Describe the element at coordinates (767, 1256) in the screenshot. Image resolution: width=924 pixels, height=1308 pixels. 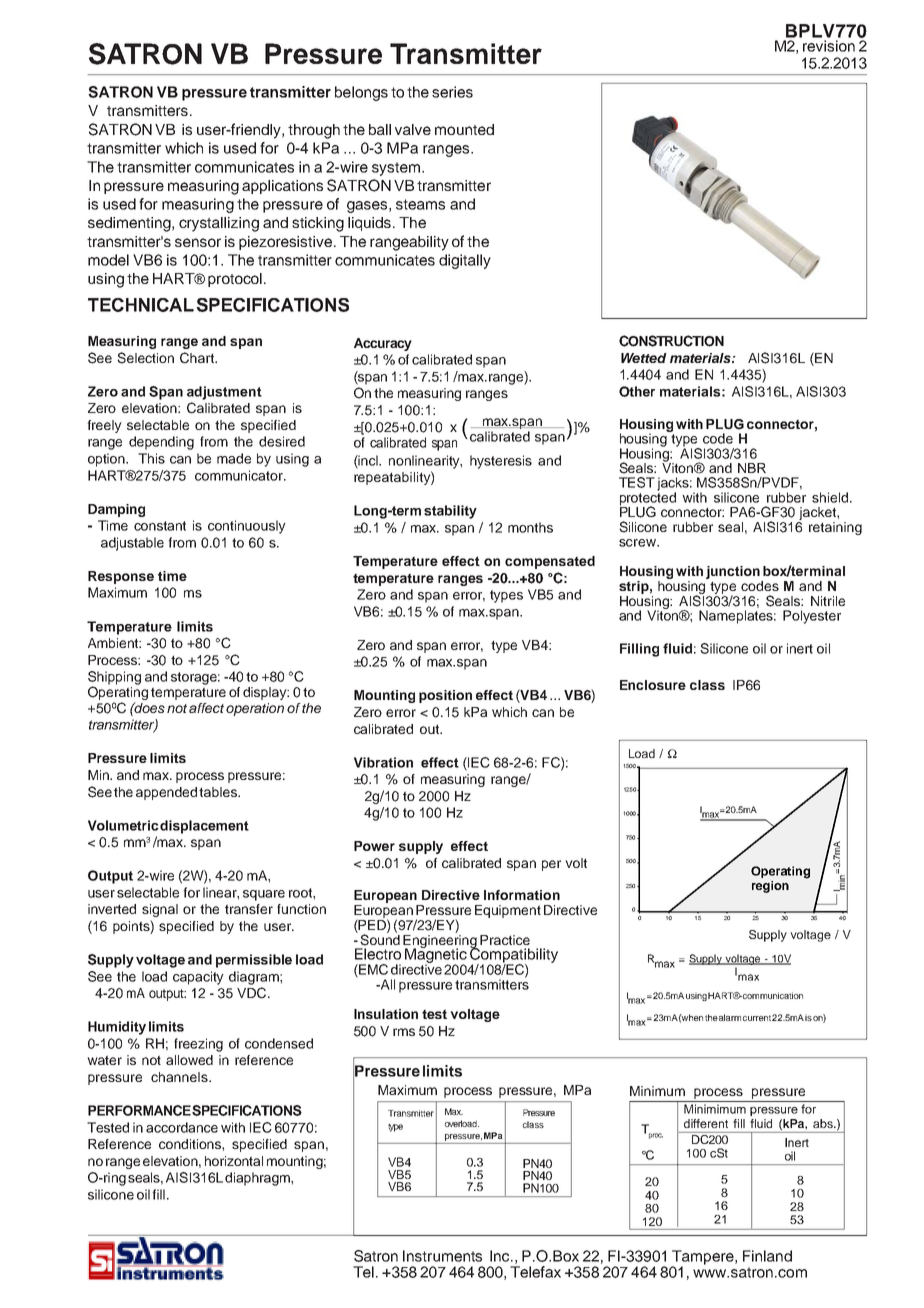
I see `Finland` at that location.
